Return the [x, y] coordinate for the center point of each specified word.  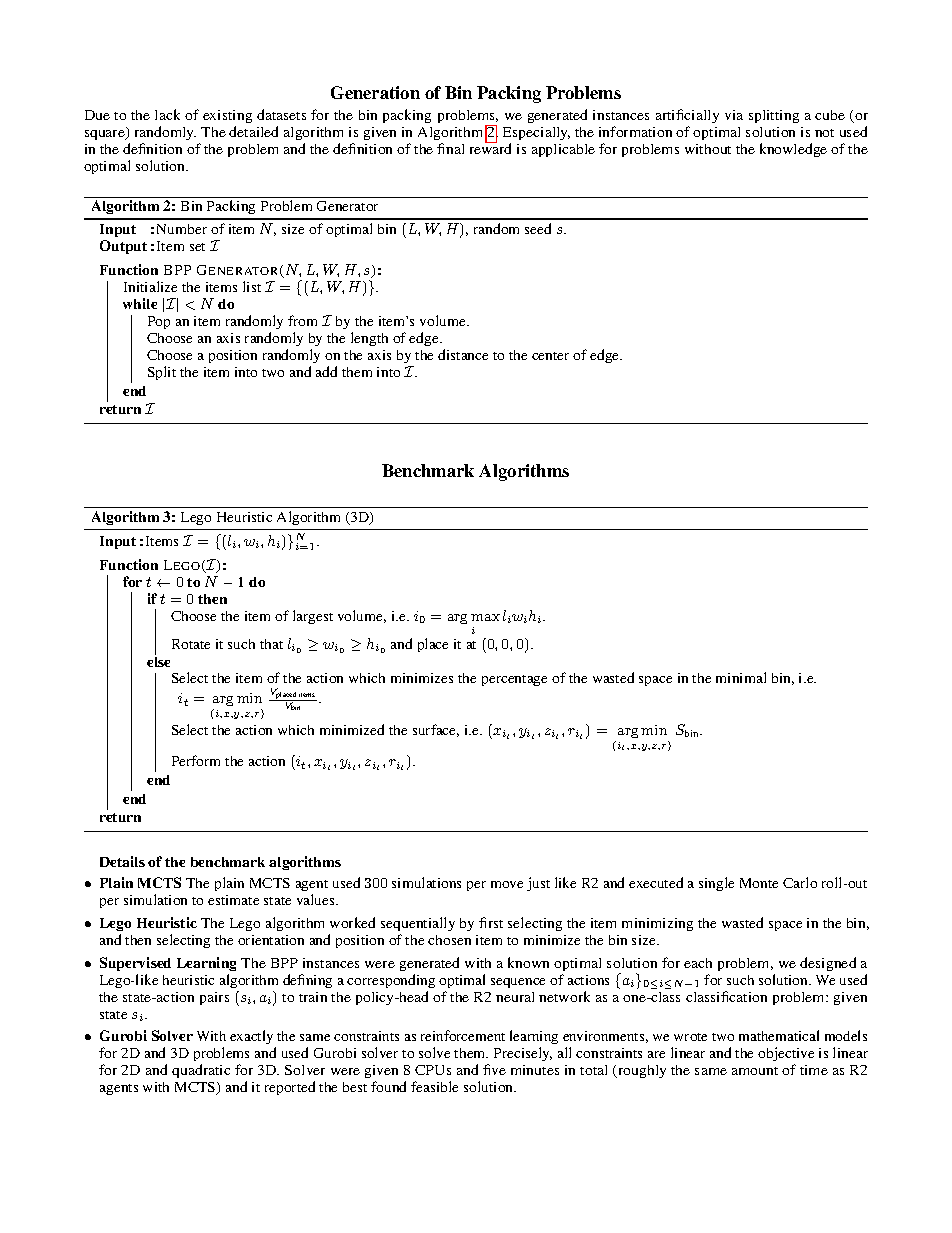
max [485, 617]
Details [122, 861]
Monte [759, 883]
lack [167, 114]
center [550, 356]
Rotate [191, 644]
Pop [159, 322]
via [734, 115]
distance [463, 354]
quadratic [201, 1071]
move [507, 884]
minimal [741, 677]
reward [490, 148]
